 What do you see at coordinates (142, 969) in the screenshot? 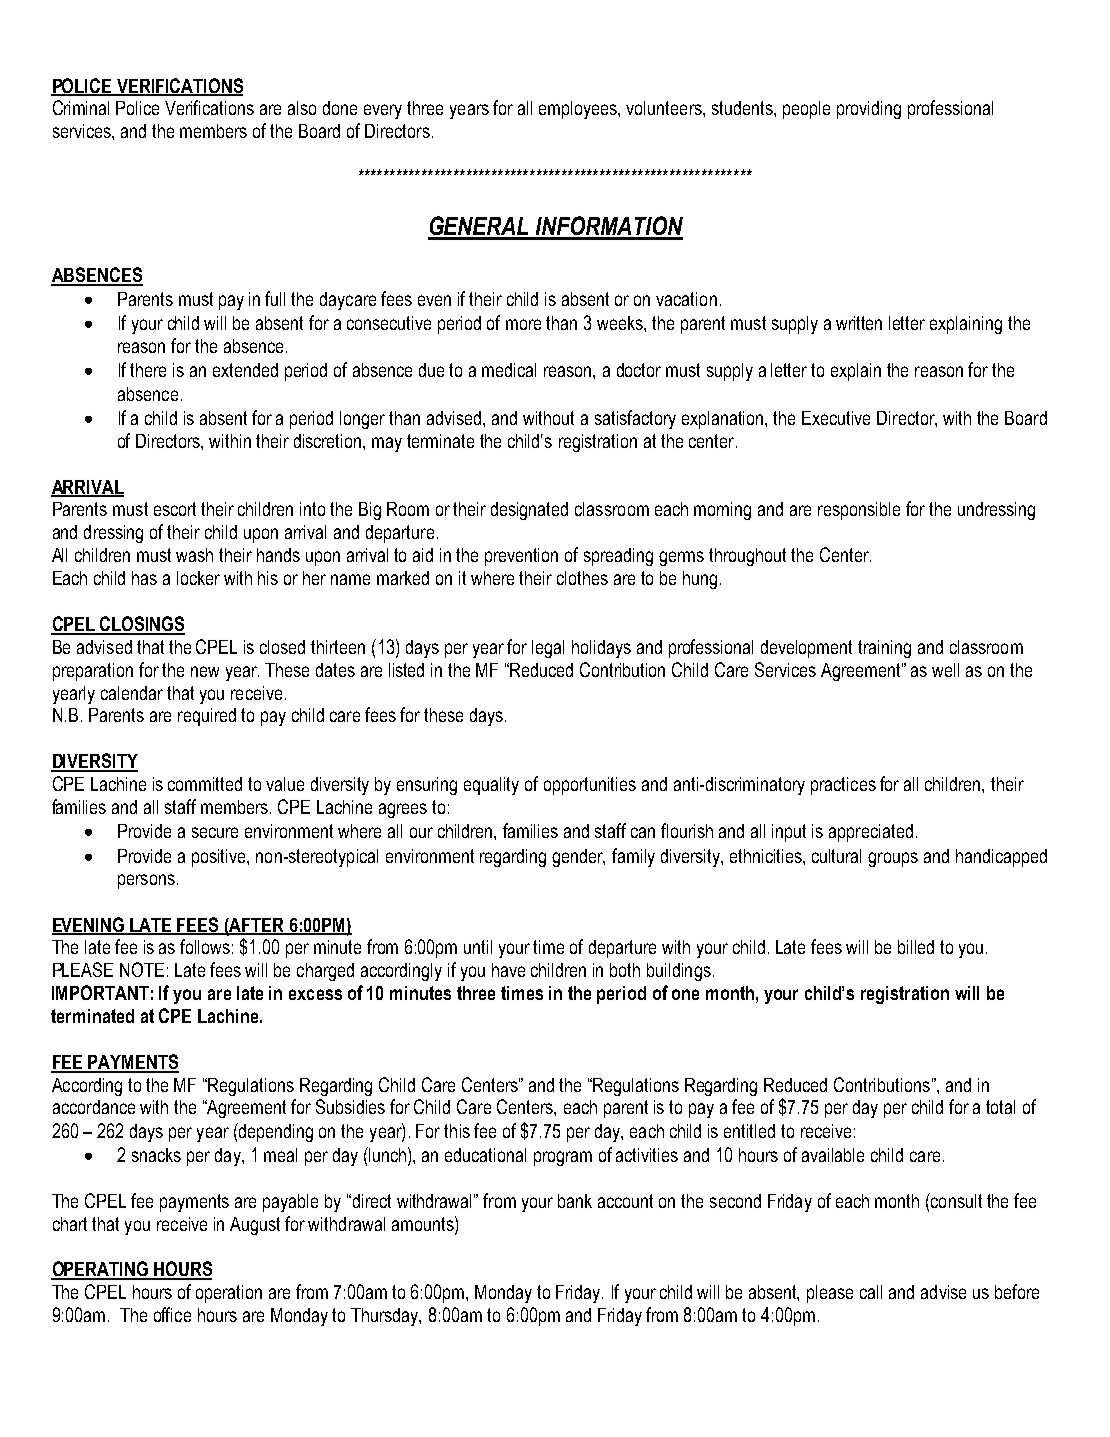
I see `NOTE` at bounding box center [142, 969].
